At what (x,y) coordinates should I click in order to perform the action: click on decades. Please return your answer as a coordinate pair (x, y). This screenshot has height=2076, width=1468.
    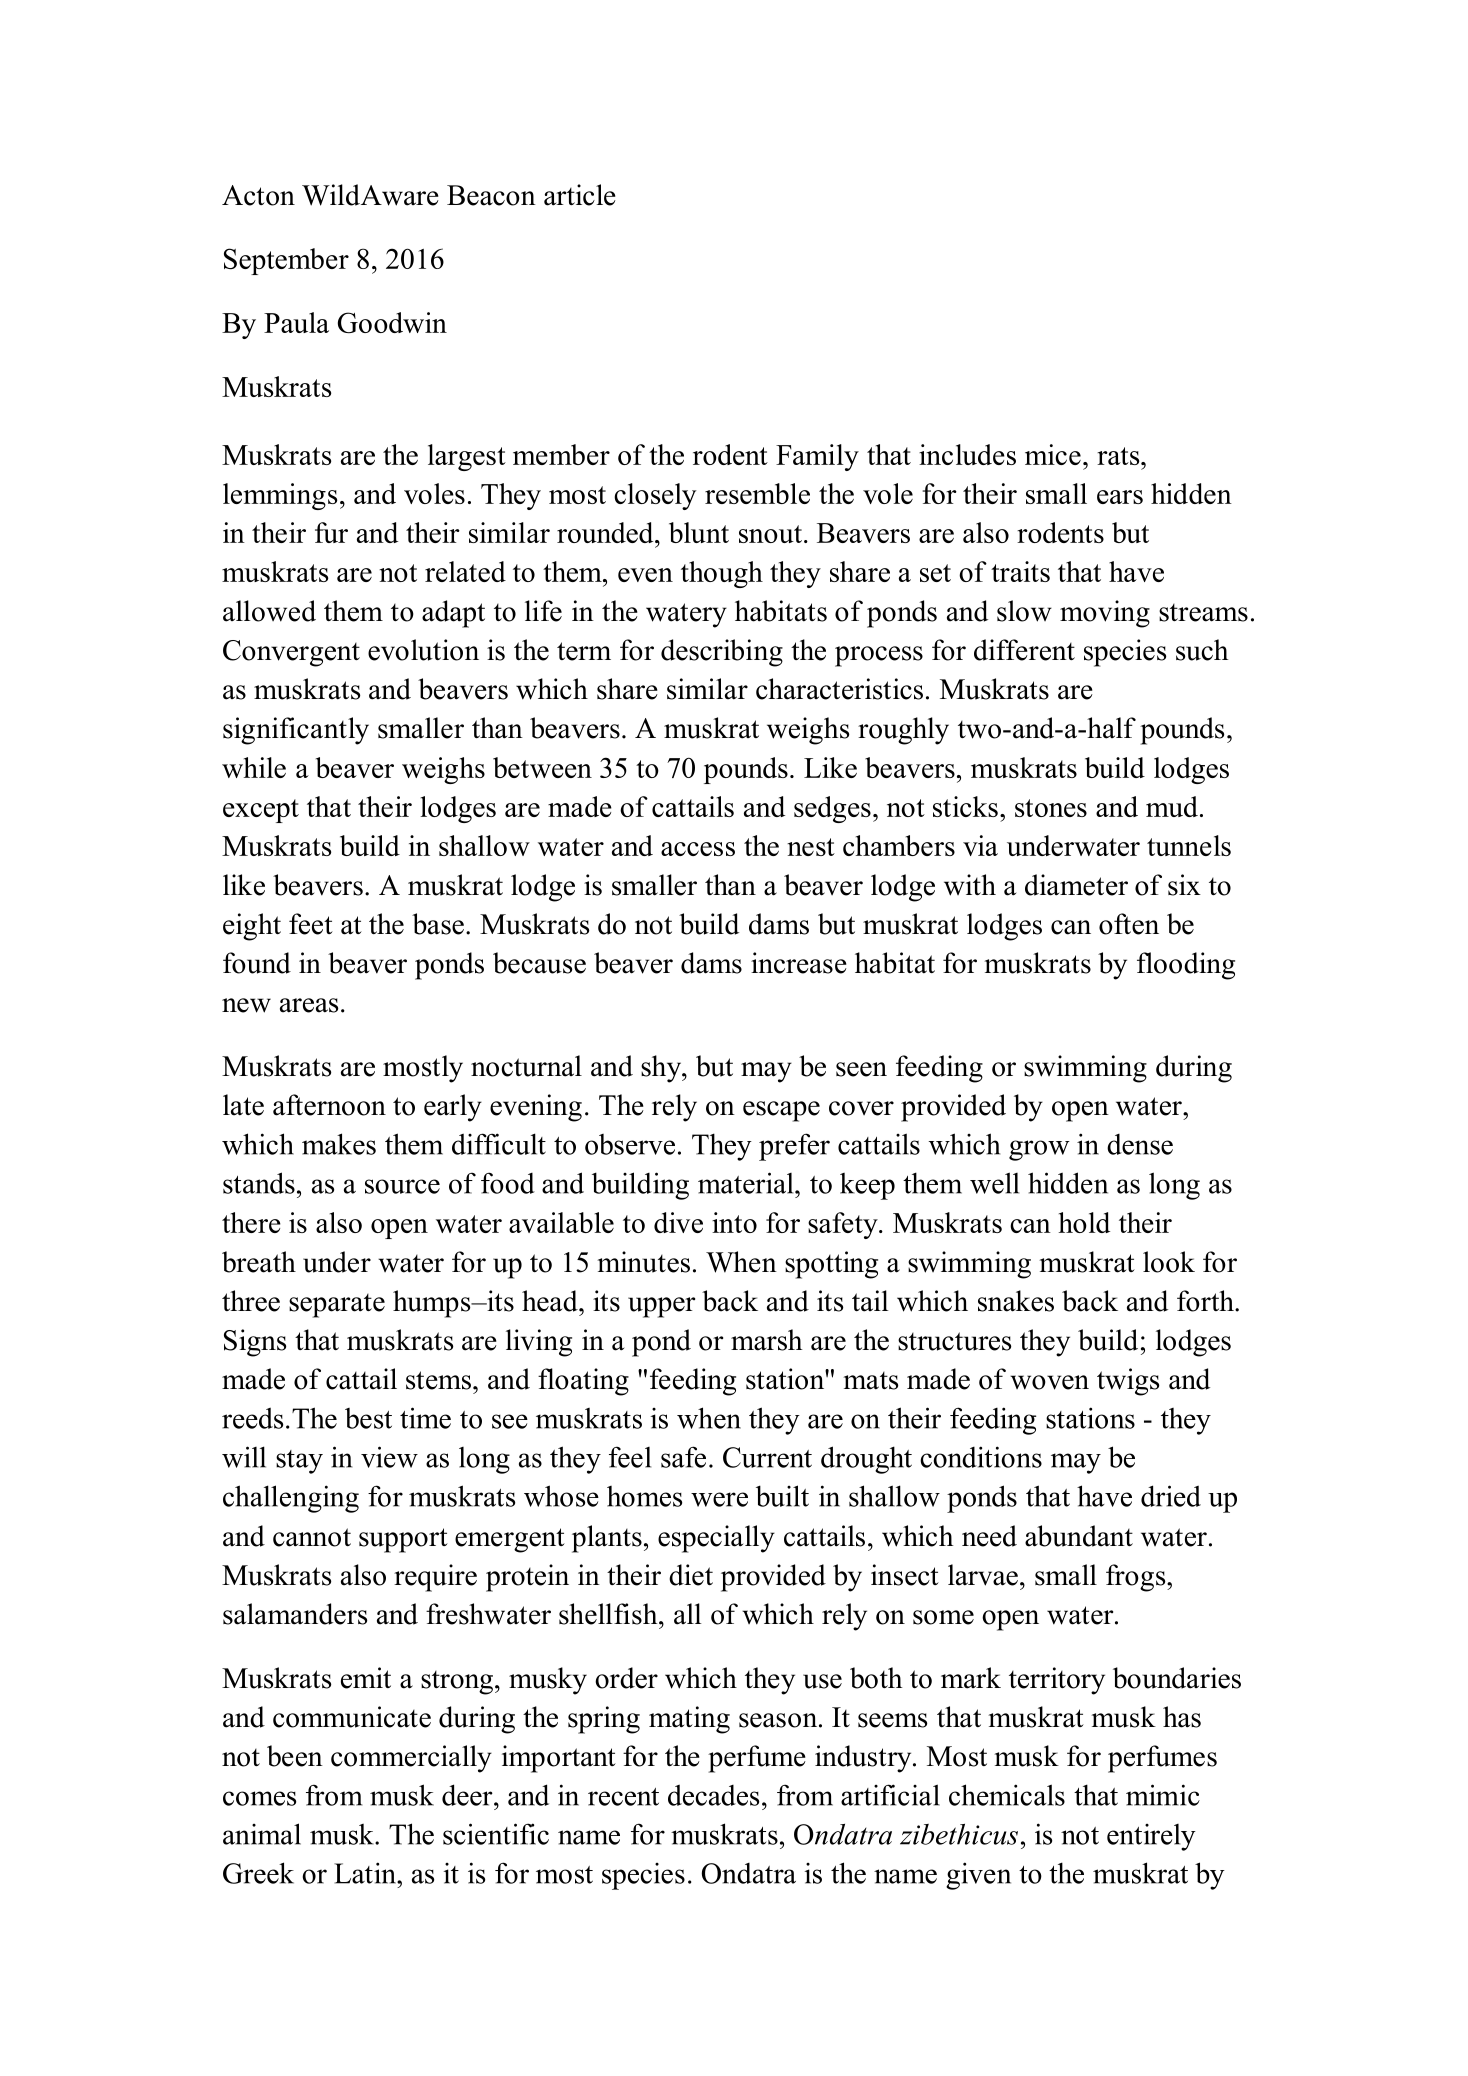
    Looking at the image, I should click on (713, 1795).
